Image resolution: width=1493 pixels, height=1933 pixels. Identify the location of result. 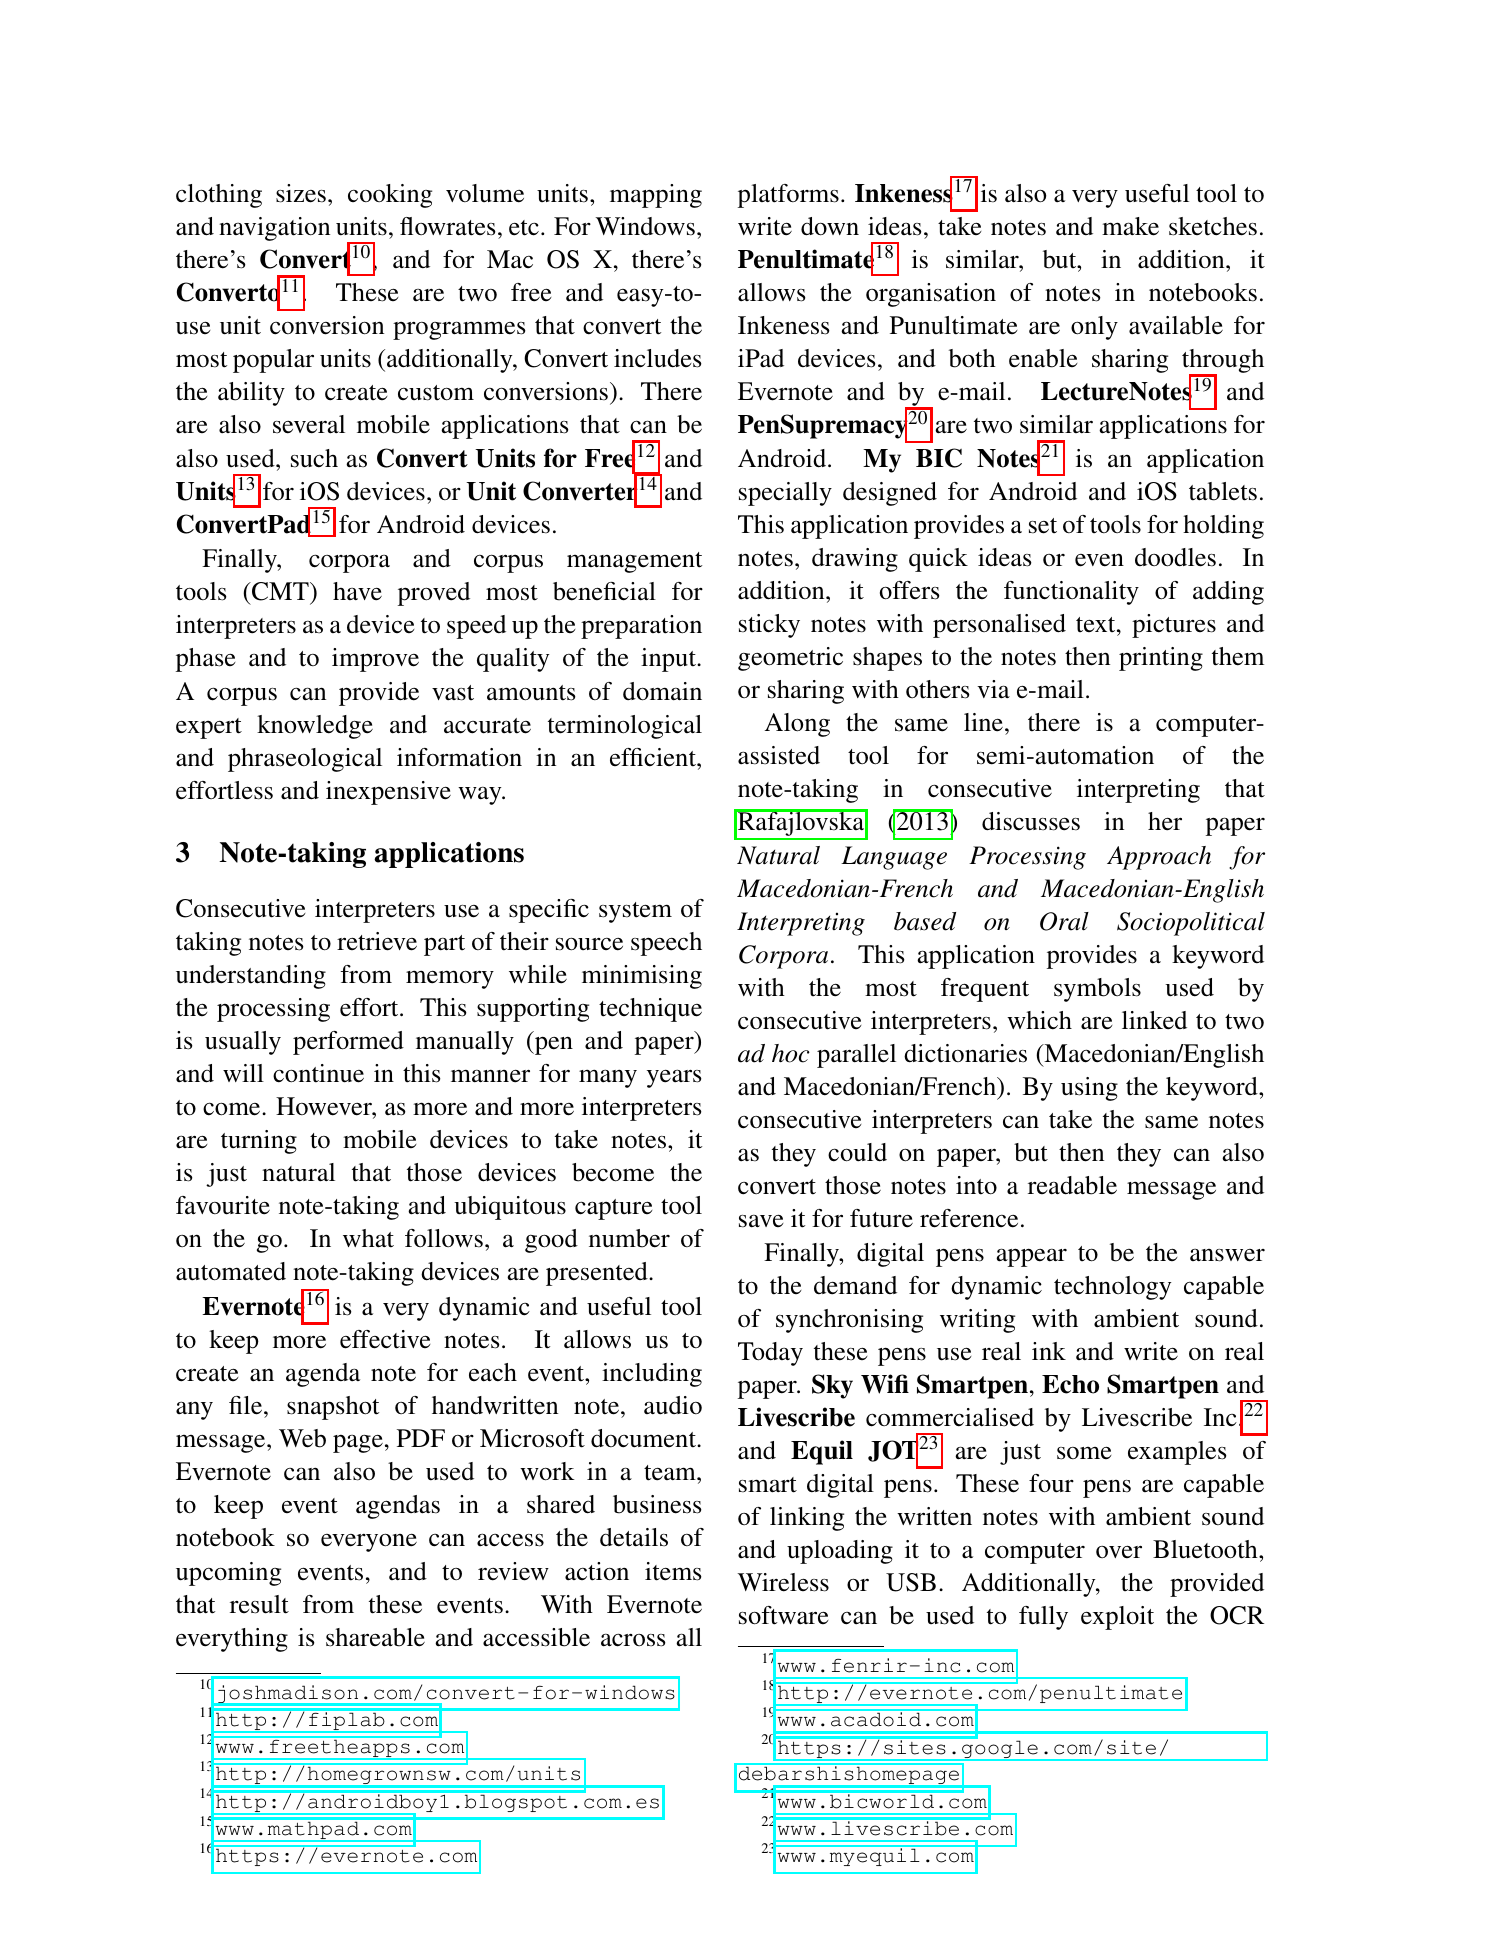
(259, 1604).
